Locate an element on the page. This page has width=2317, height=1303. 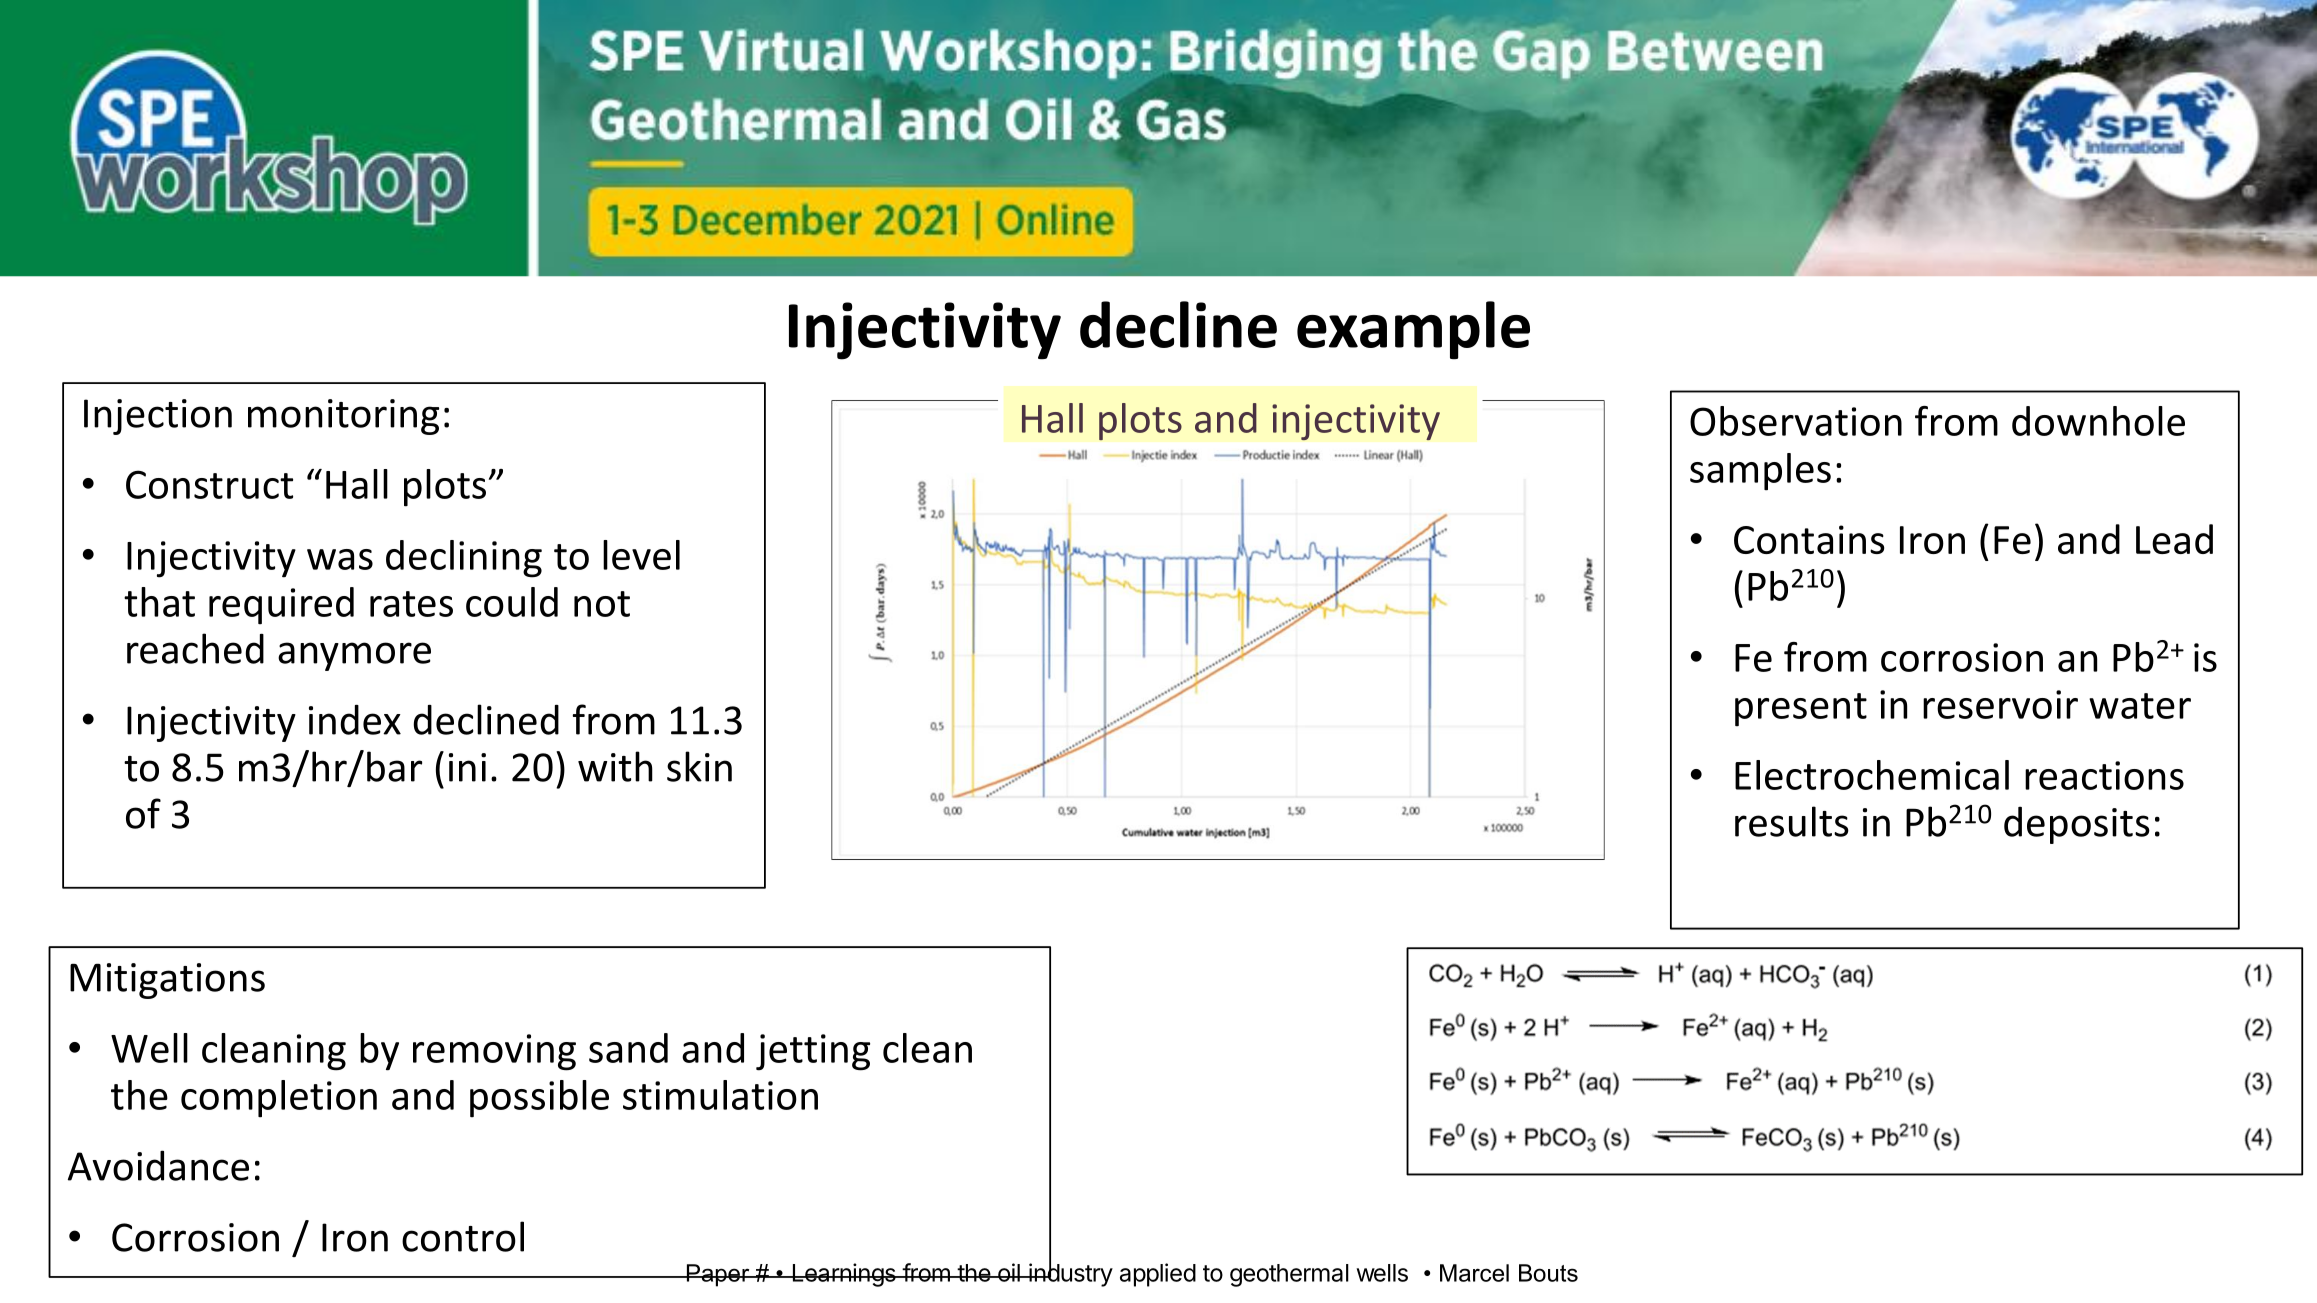
with is located at coordinates (615, 766).
